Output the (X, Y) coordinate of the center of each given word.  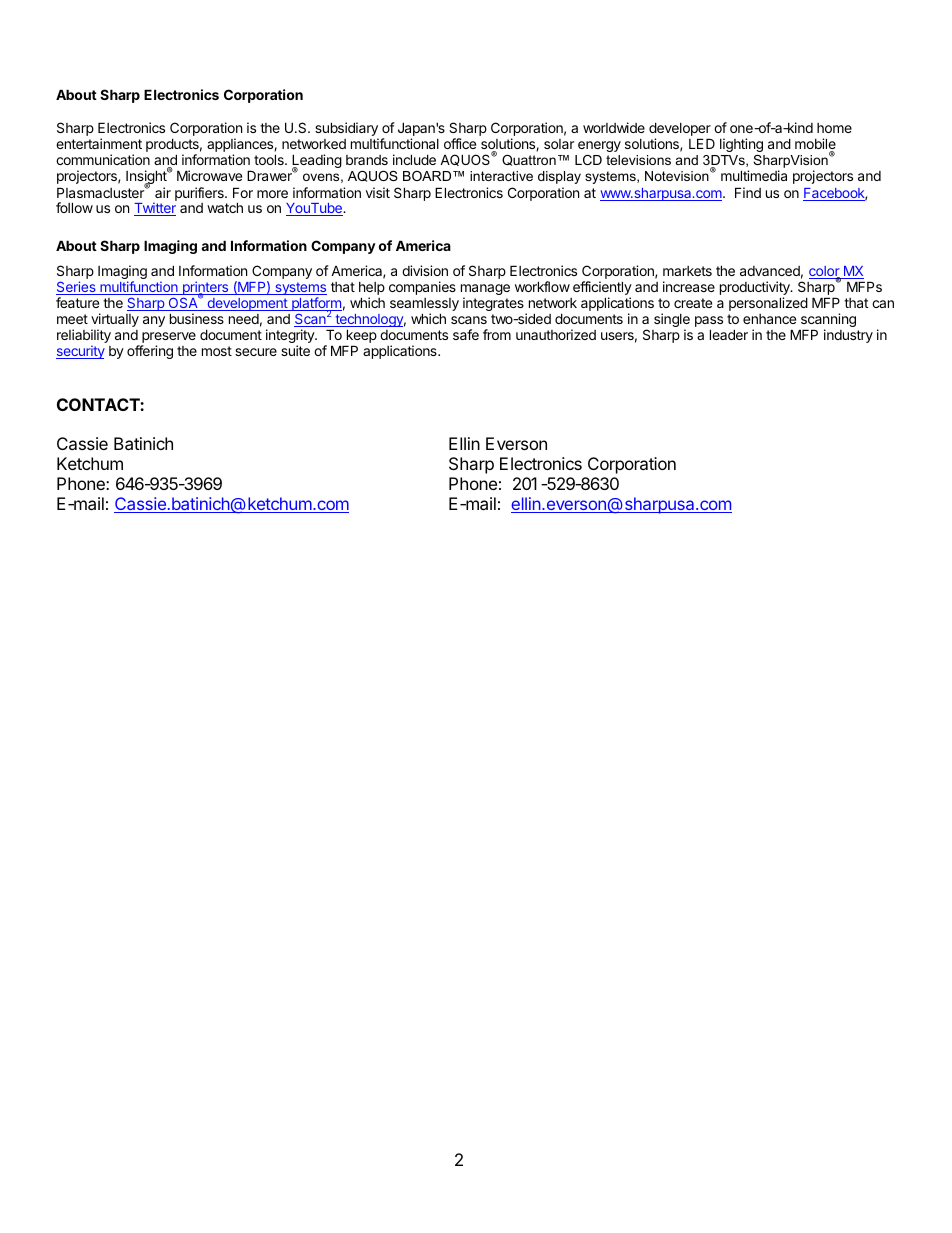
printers (205, 289)
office (460, 143)
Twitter (155, 209)
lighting (741, 145)
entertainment (99, 143)
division (425, 270)
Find (748, 192)
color (825, 272)
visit (378, 192)
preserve (168, 339)
